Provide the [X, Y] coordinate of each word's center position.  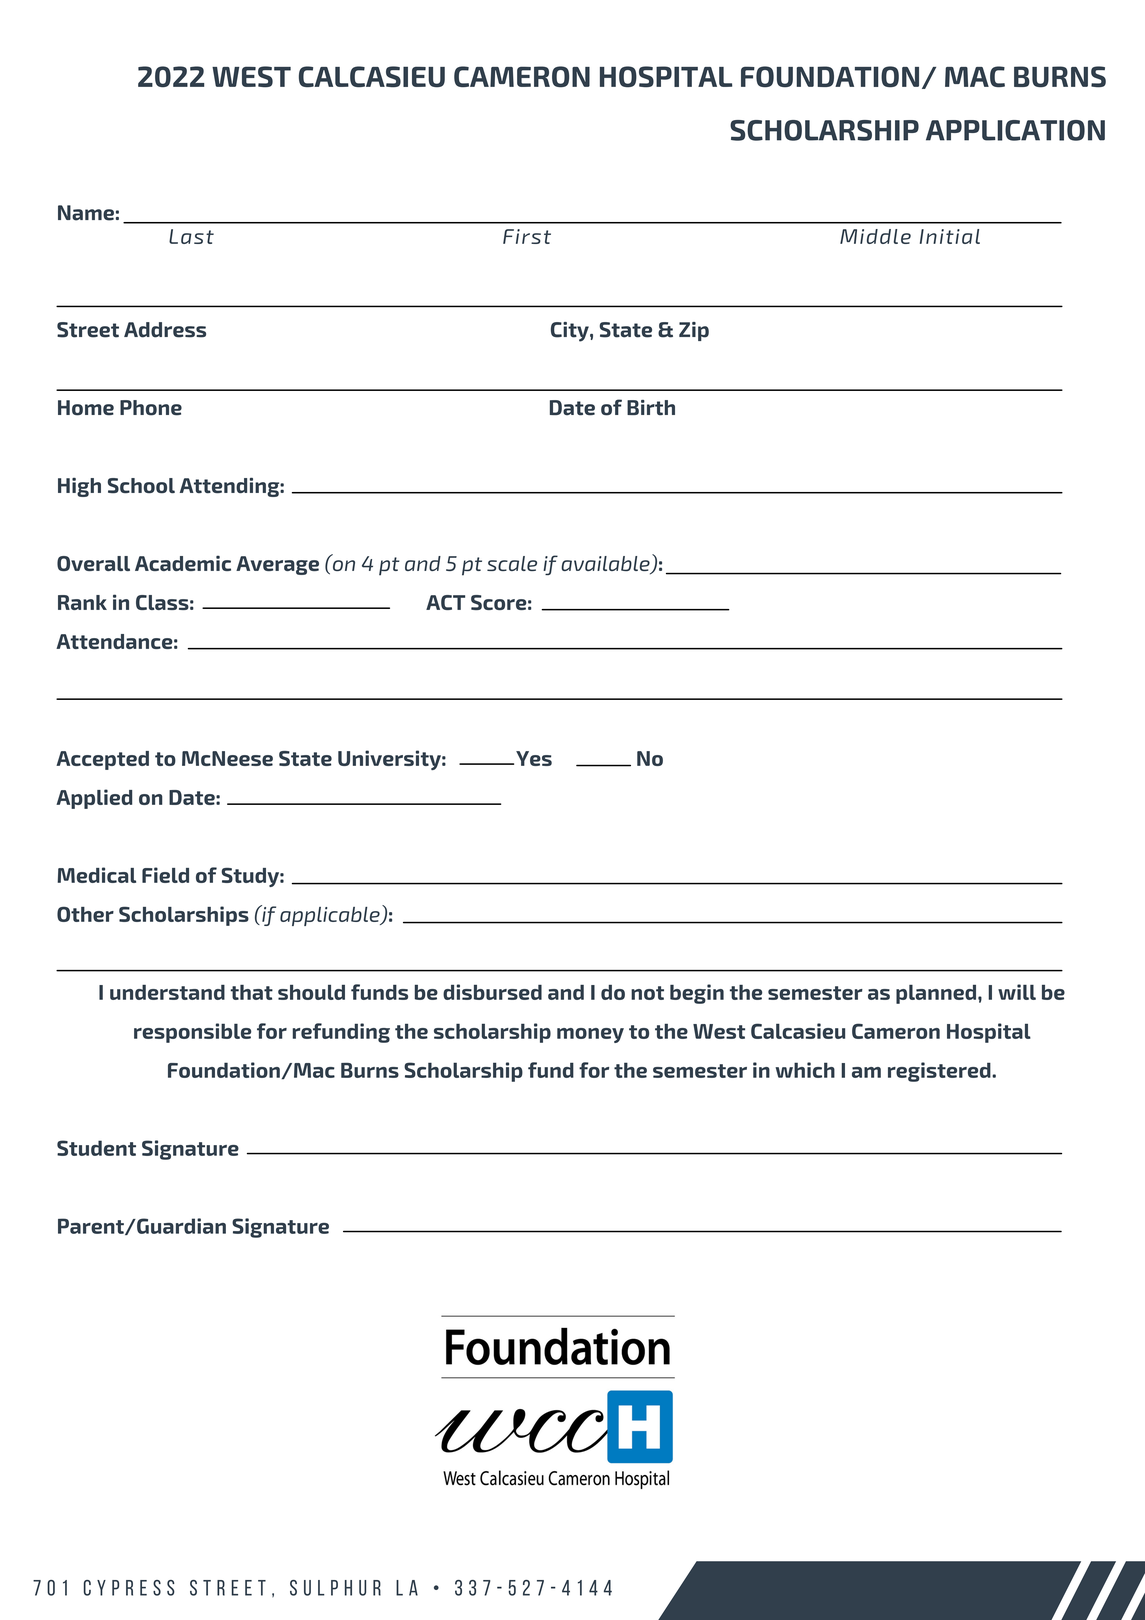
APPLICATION [1015, 130]
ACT [445, 602]
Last [191, 236]
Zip [694, 331]
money [590, 1035]
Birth [651, 408]
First [527, 236]
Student [96, 1148]
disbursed [492, 992]
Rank [82, 602]
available [606, 565]
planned [937, 994]
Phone [151, 408]
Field [165, 875]
